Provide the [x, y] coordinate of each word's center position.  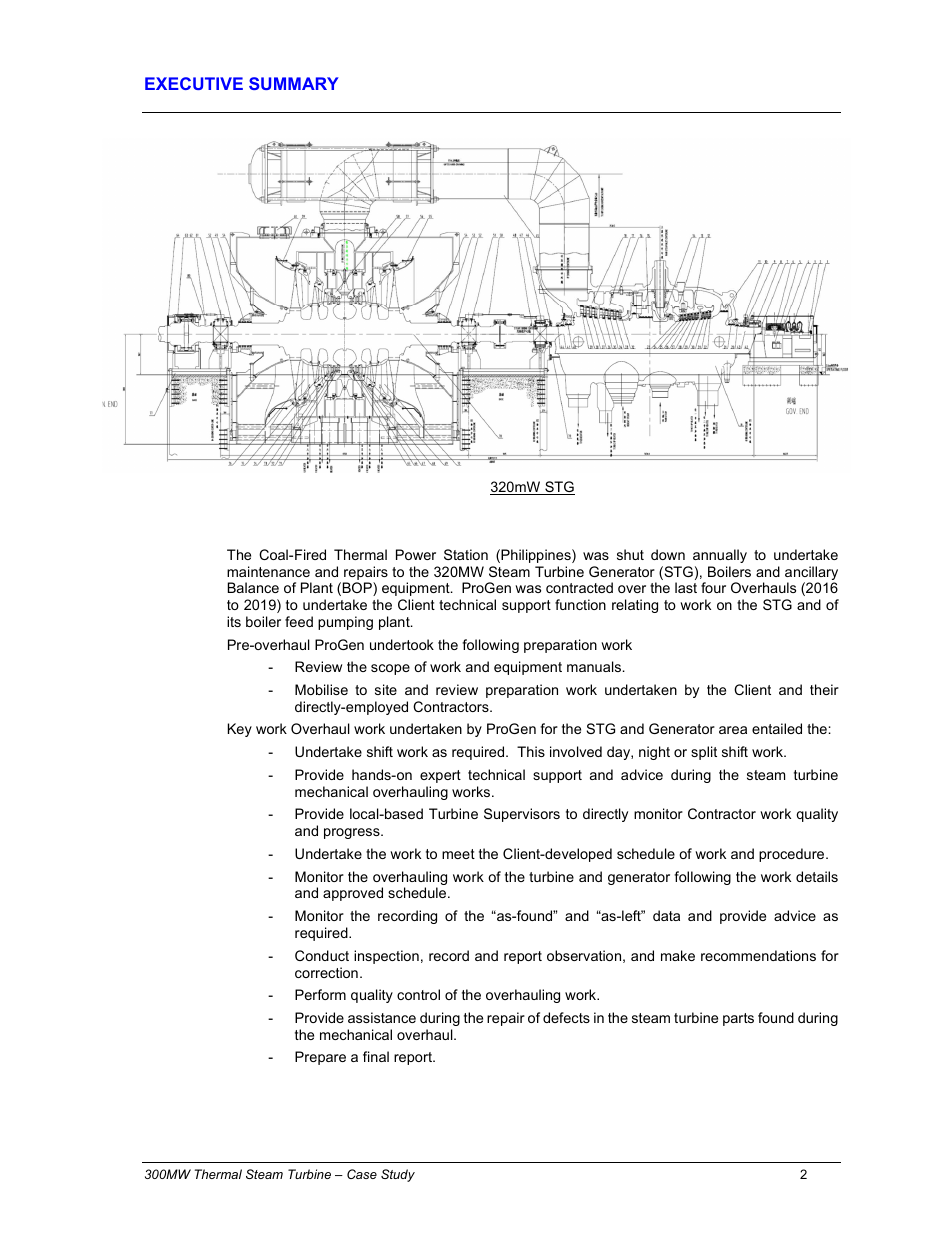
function [580, 604]
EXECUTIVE [194, 83]
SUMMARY [294, 83]
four [713, 587]
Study [398, 1175]
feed [299, 621]
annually [720, 556]
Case [362, 1174]
